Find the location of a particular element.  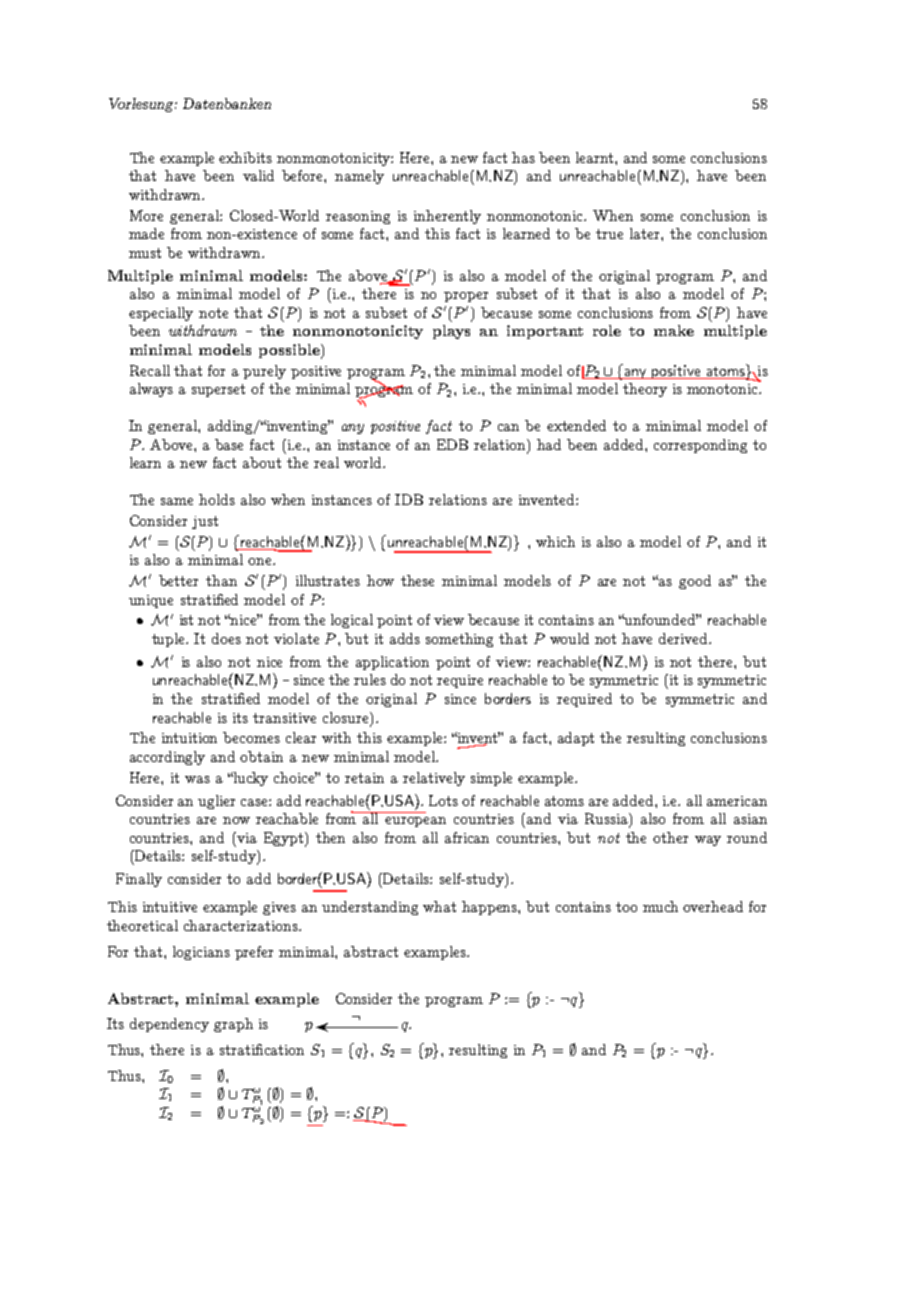

other is located at coordinates (670, 837).
